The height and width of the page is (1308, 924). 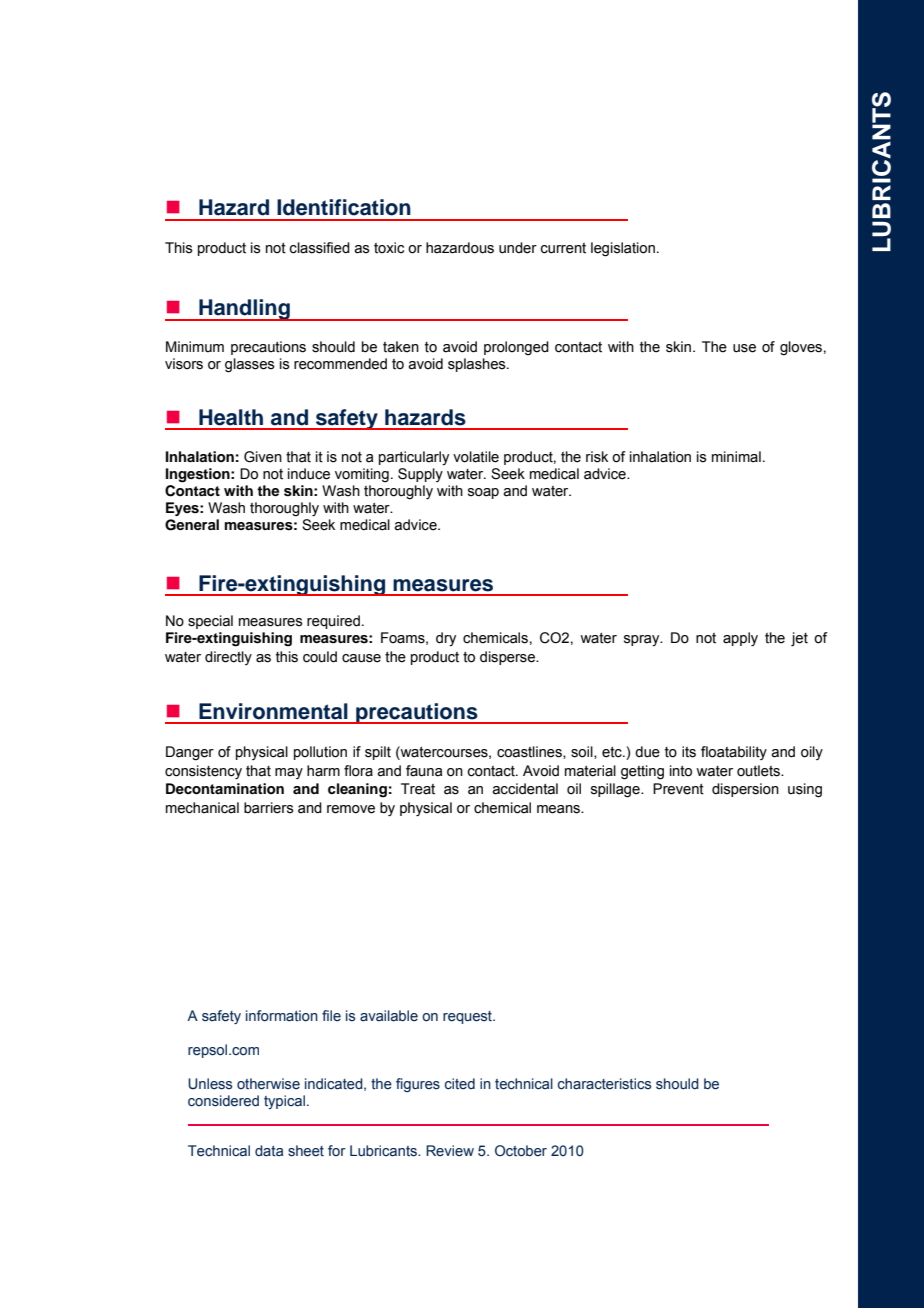 What do you see at coordinates (623, 249) in the page?
I see `legislation` at bounding box center [623, 249].
